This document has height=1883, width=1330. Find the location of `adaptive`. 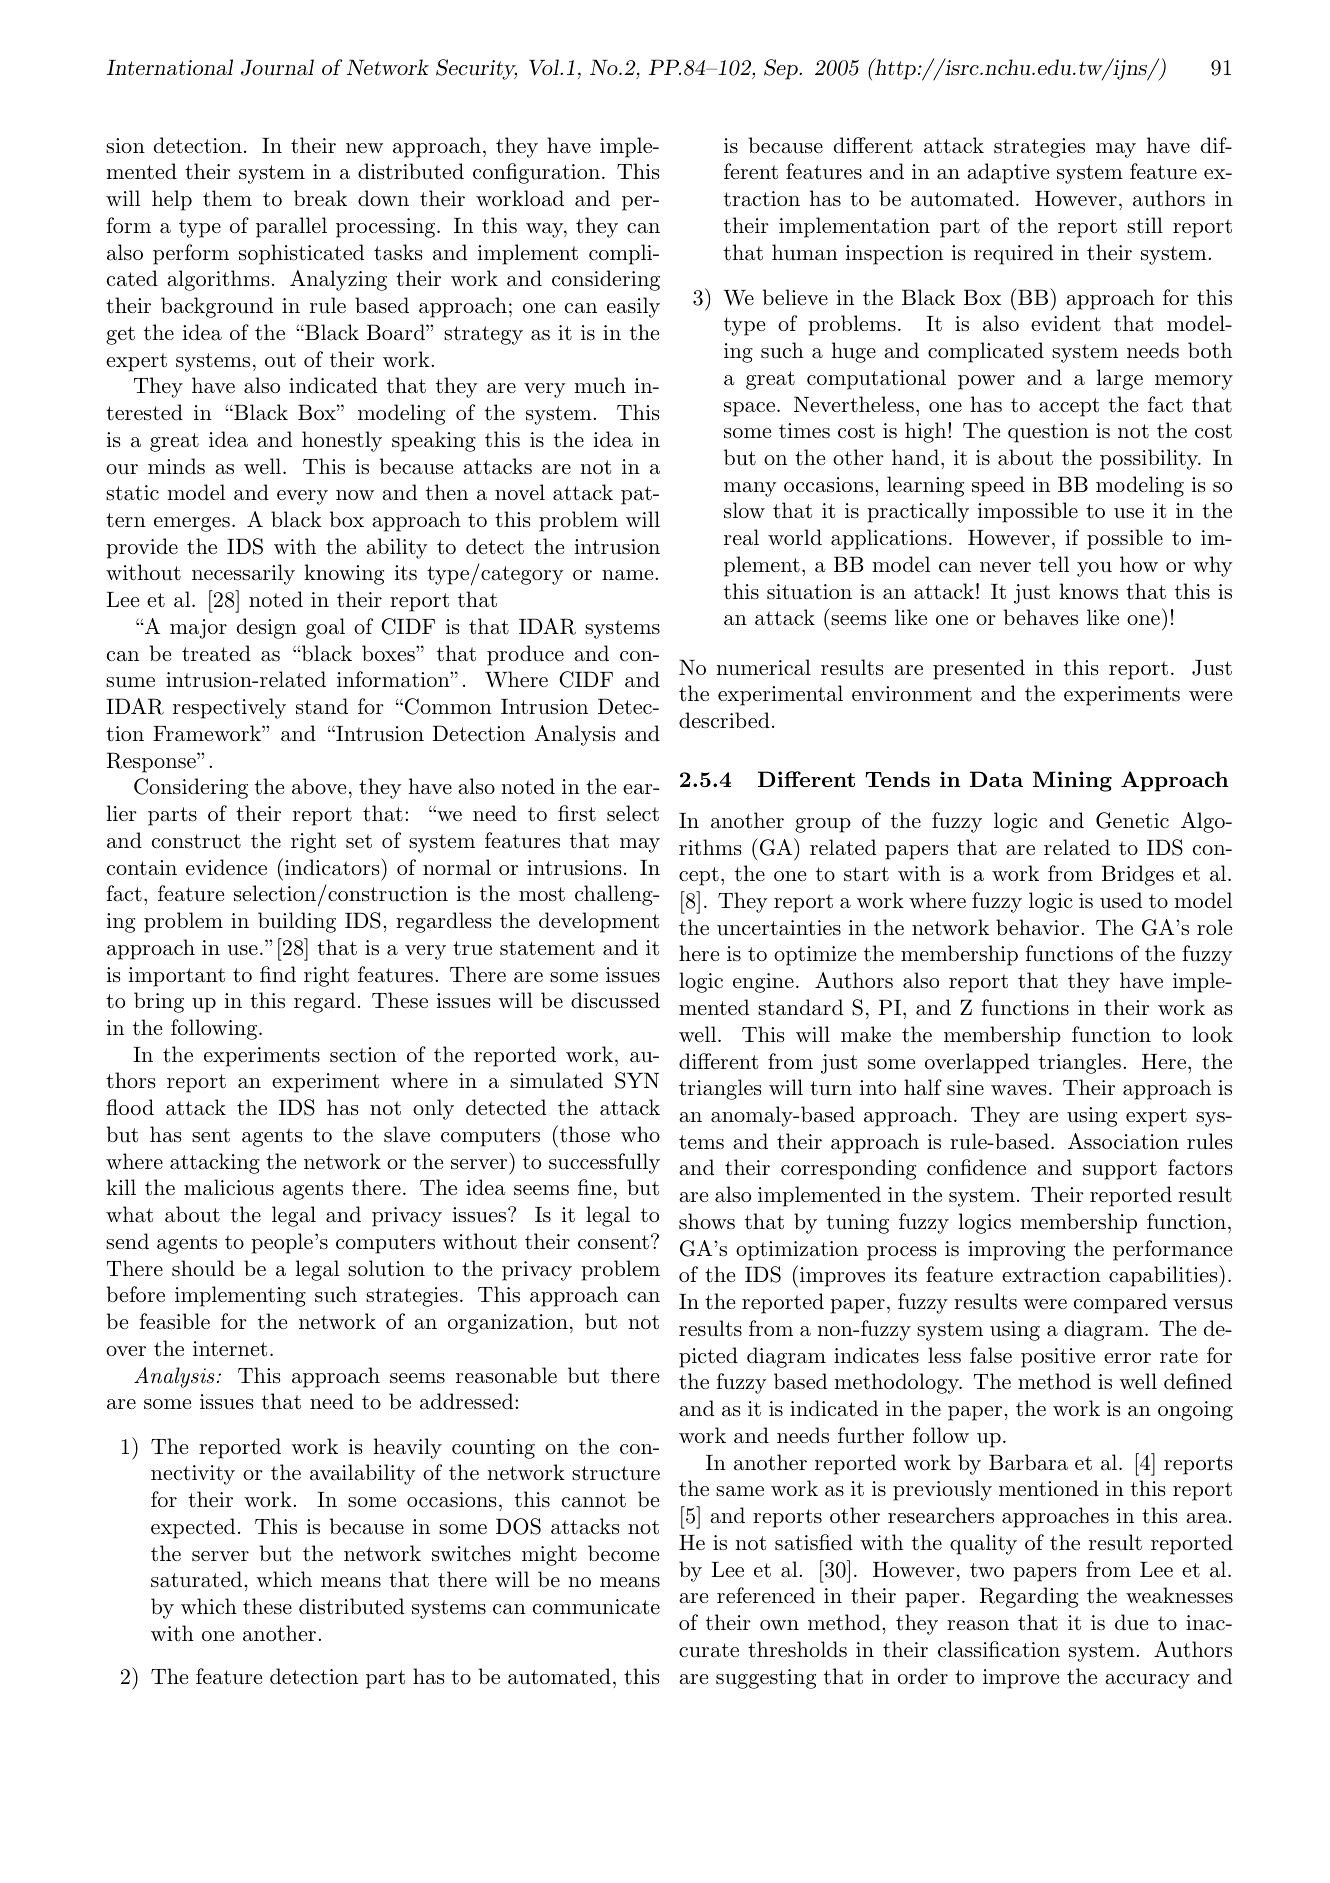

adaptive is located at coordinates (1008, 173).
